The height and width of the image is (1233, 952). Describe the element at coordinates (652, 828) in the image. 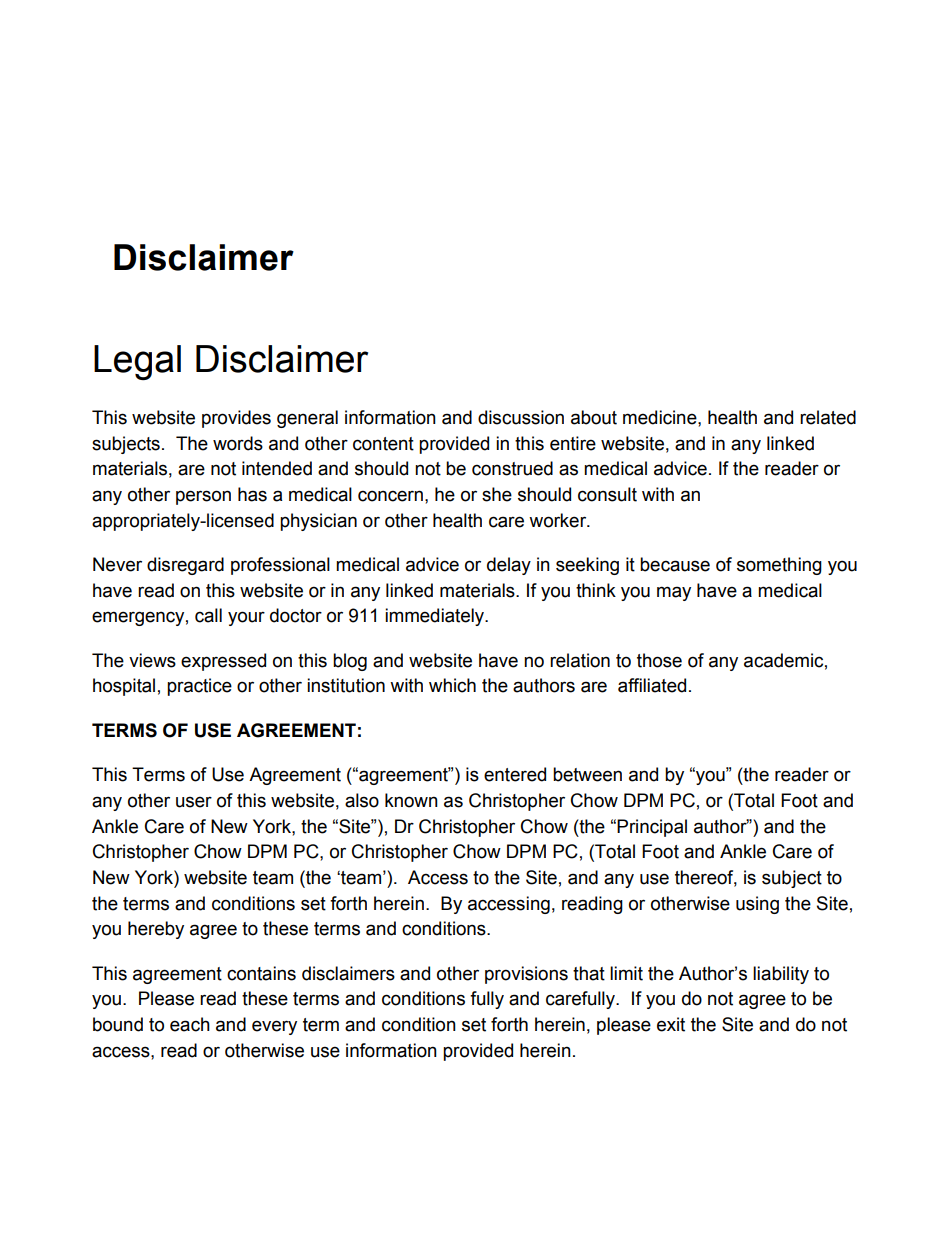

I see `Principal` at that location.
